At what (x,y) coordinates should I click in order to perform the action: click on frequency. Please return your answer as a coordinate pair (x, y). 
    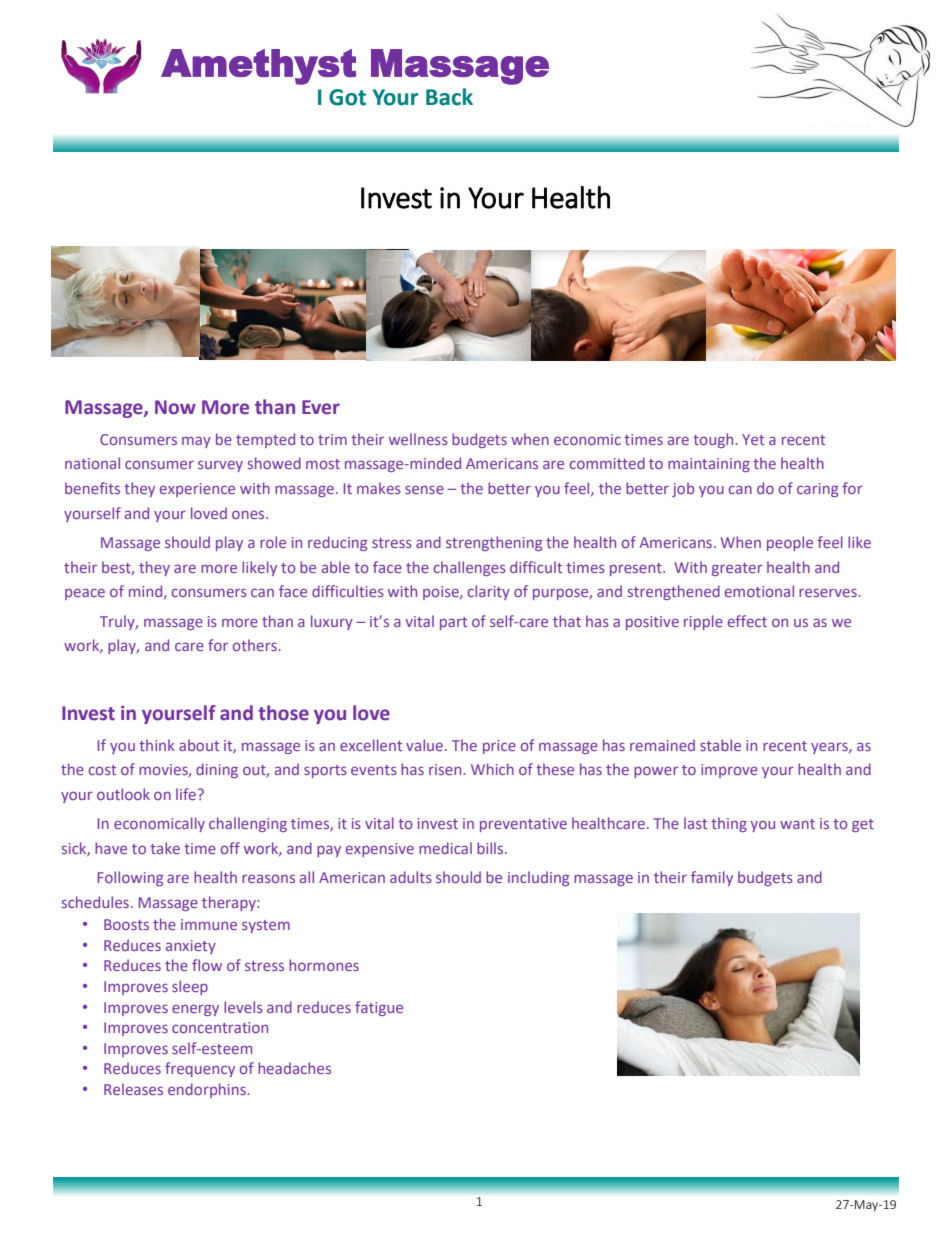
    Looking at the image, I should click on (200, 1069).
